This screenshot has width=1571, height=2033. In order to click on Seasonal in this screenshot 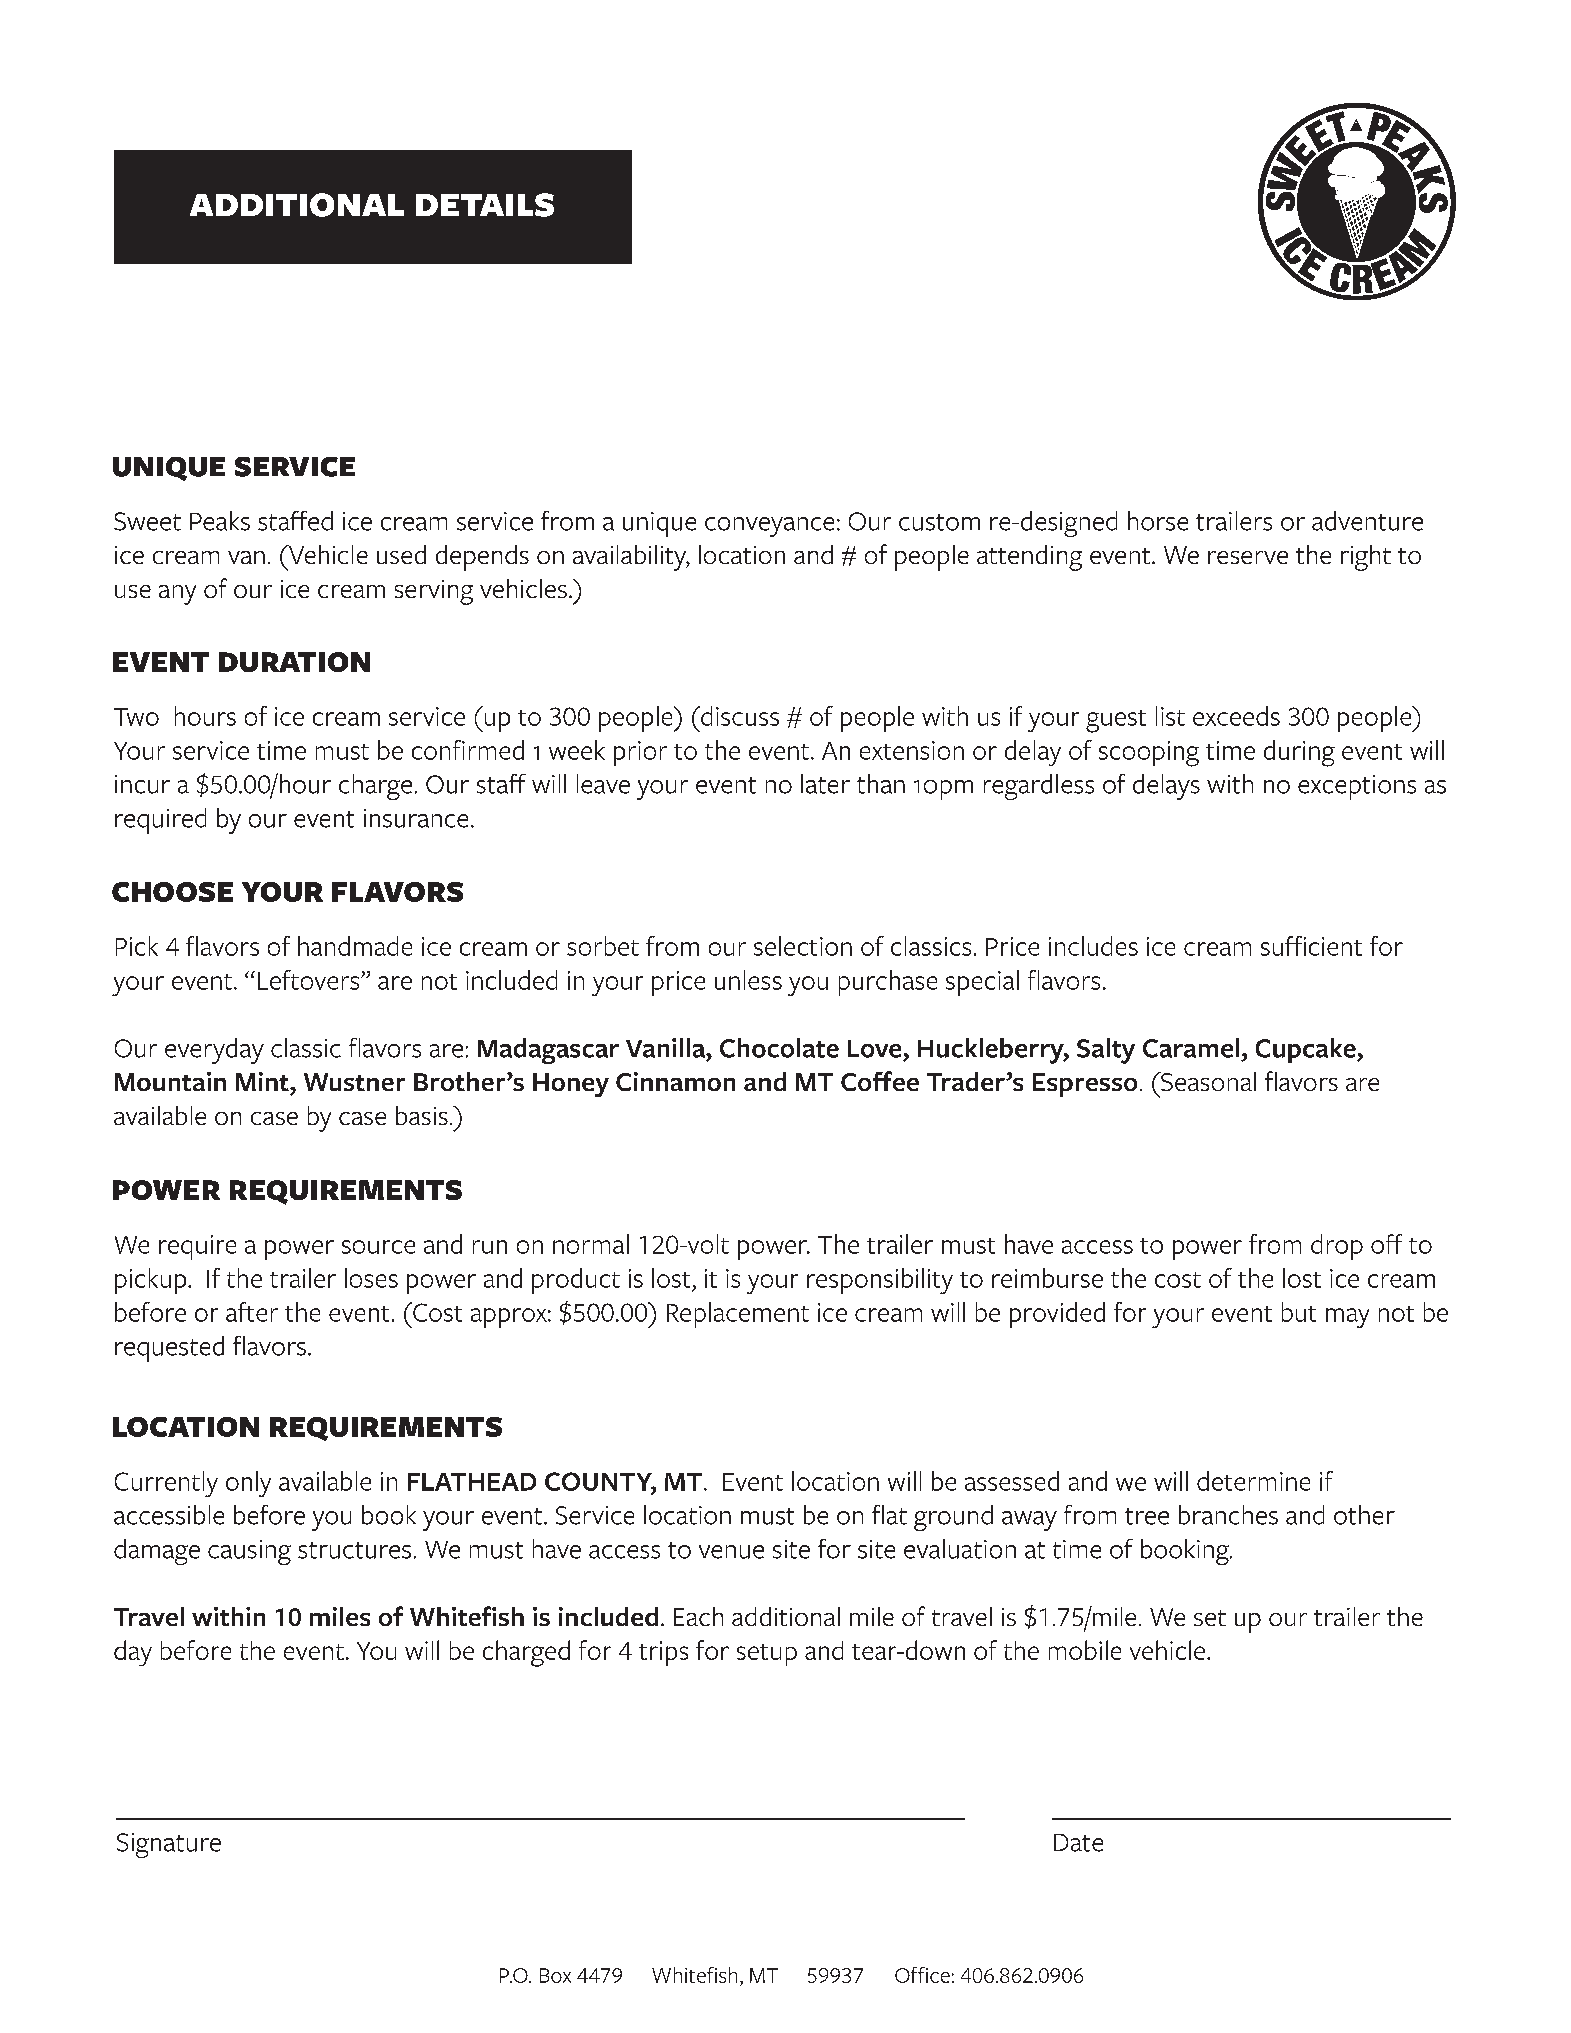, I will do `click(1207, 1081)`.
